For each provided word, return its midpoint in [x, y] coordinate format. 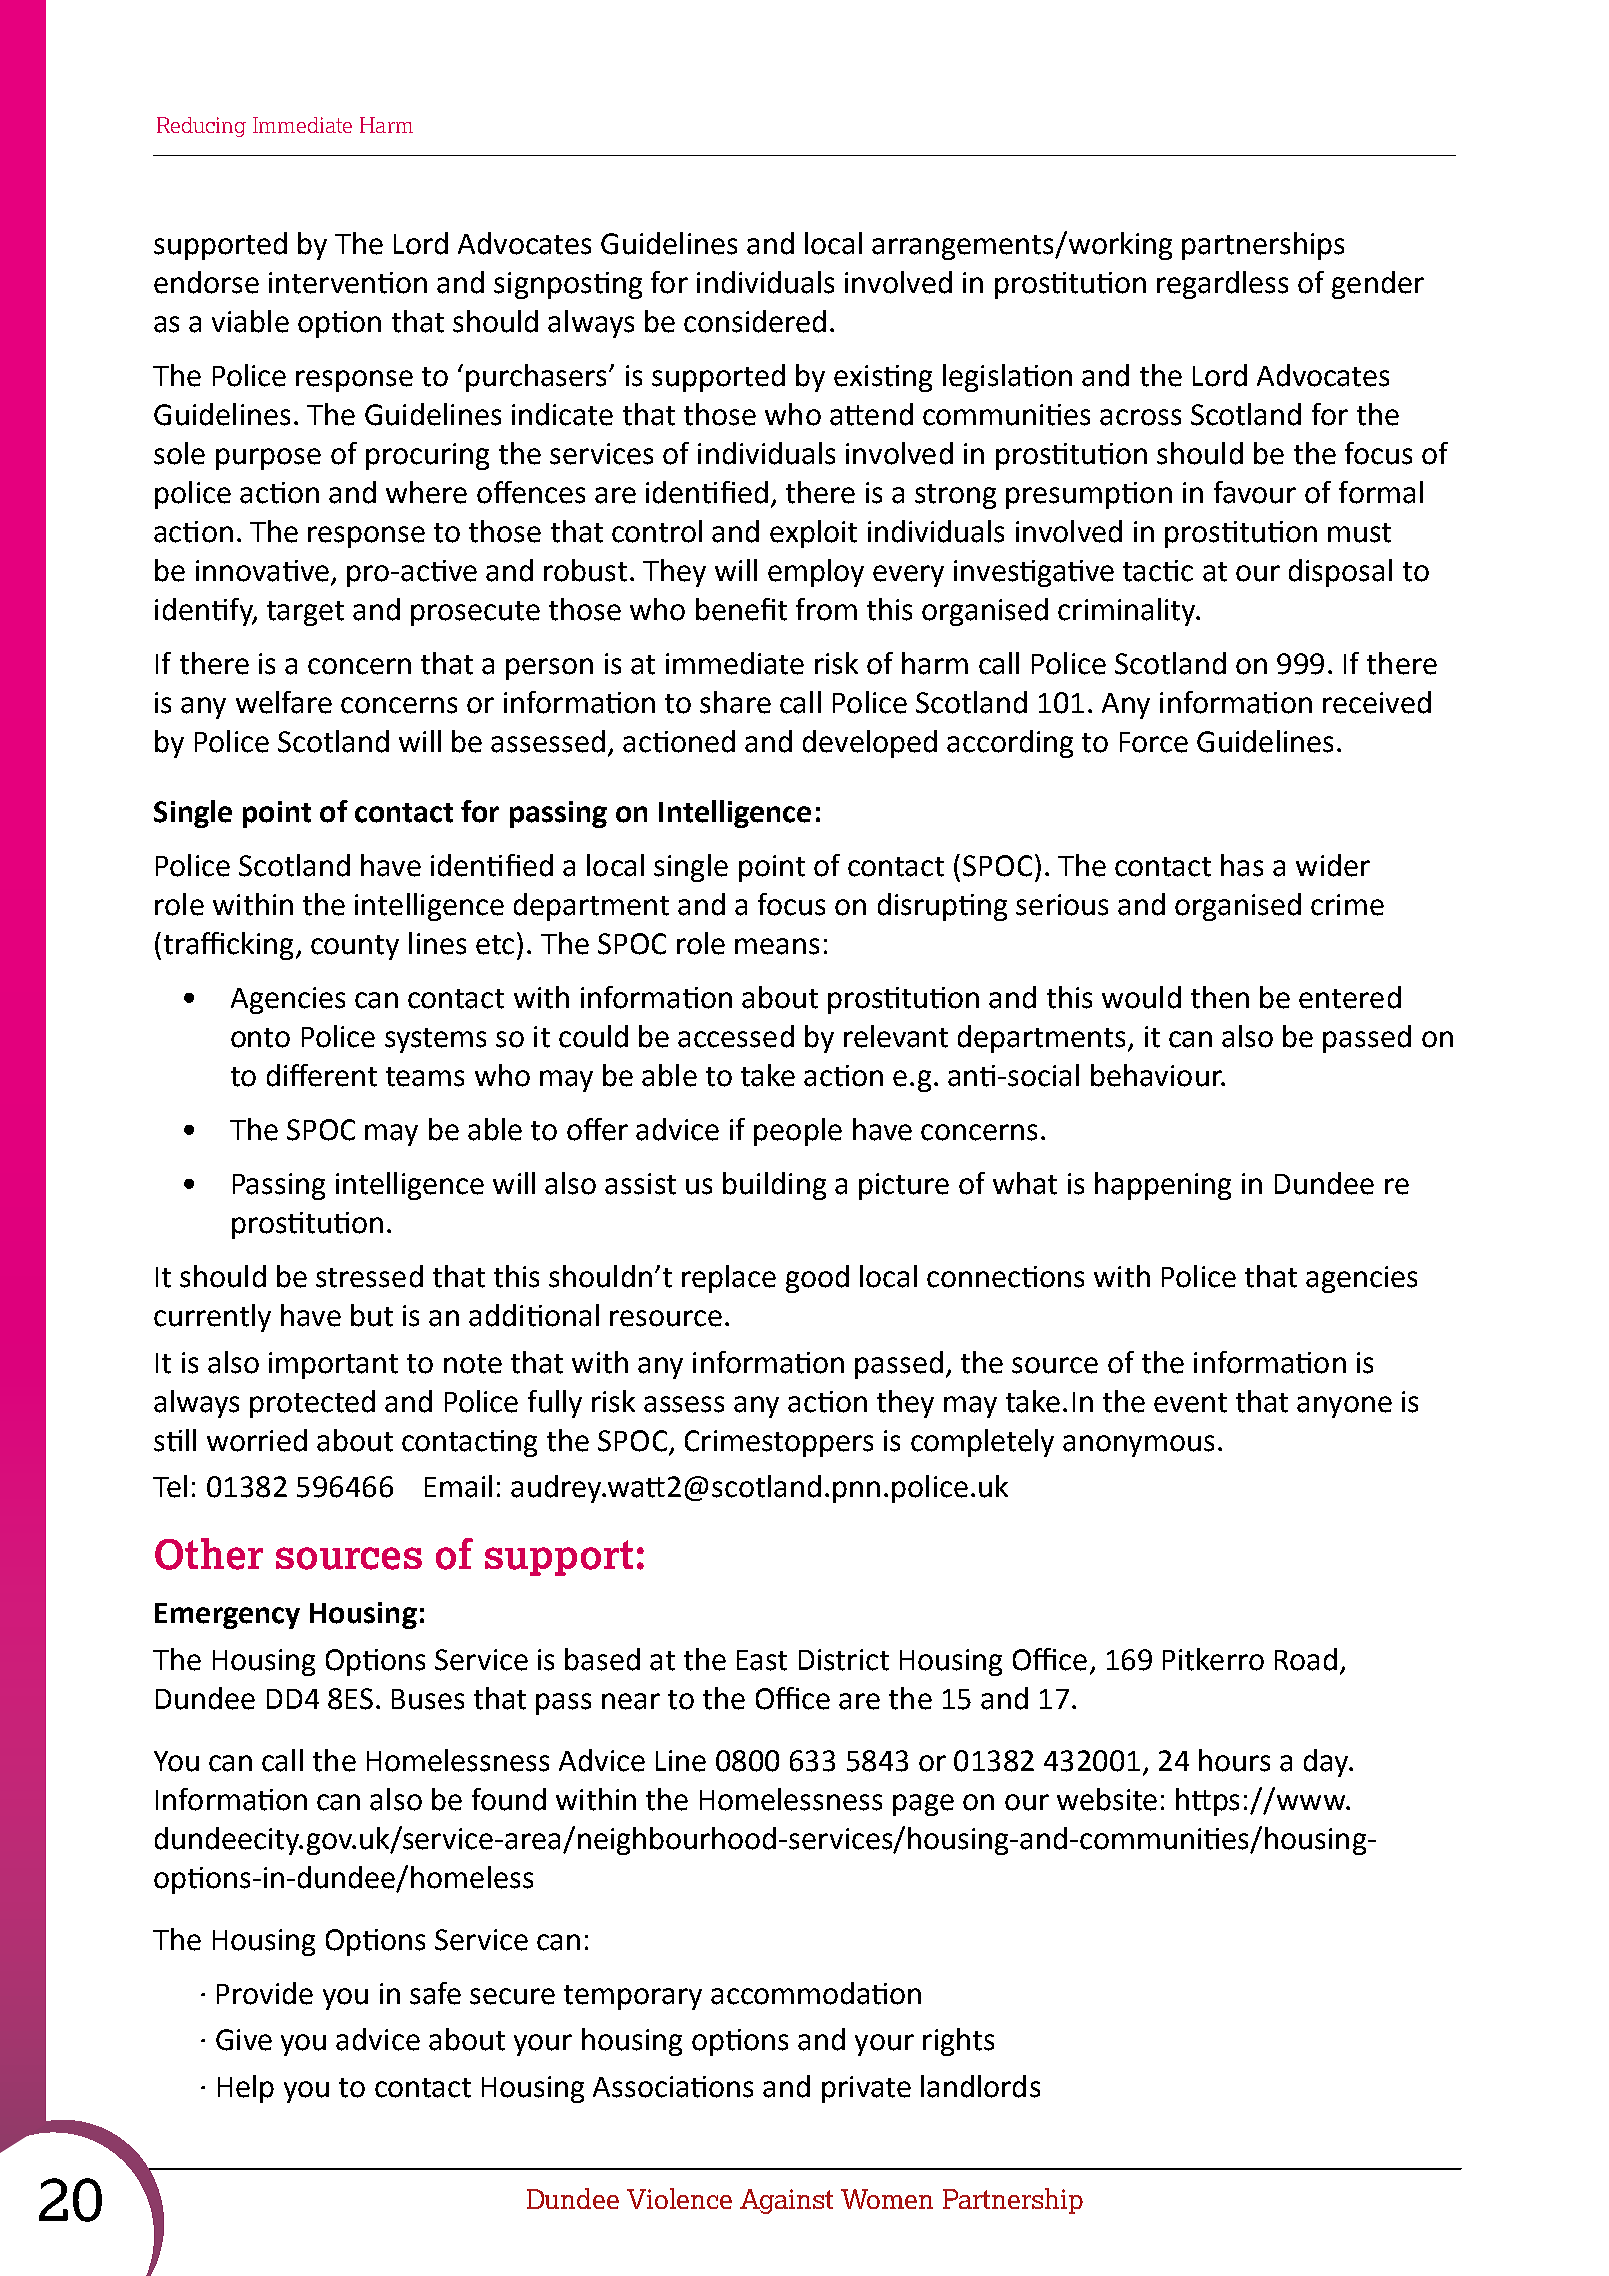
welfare [284, 702]
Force [1154, 742]
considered [755, 321]
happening [1163, 1186]
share [735, 702]
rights [958, 2042]
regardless [1222, 285]
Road [1306, 1659]
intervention [348, 283]
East [762, 1660]
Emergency [227, 1616]
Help [246, 2089]
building [774, 1186]
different [322, 1075]
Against [786, 2201]
